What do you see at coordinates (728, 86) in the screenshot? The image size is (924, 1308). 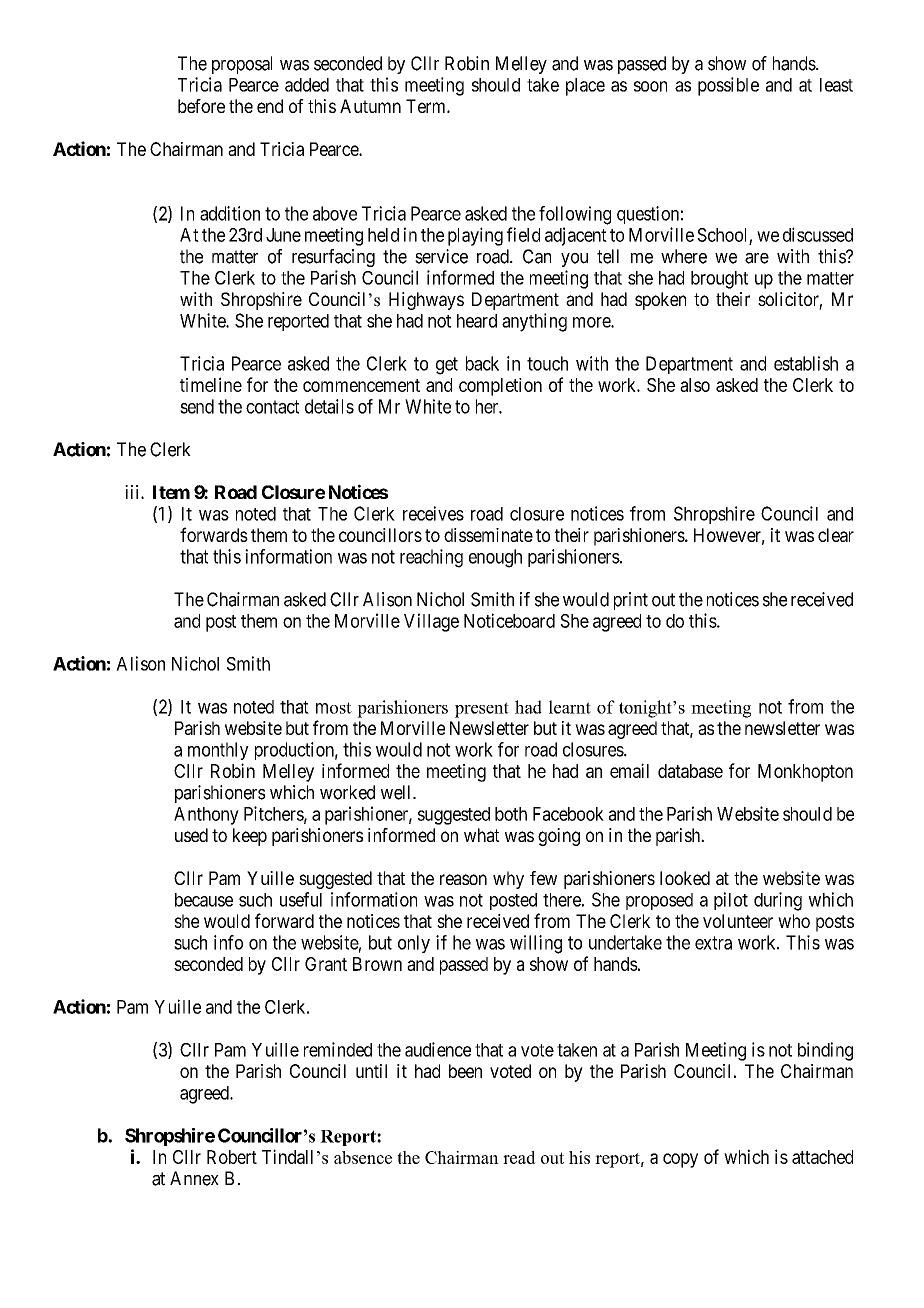 I see `possible` at bounding box center [728, 86].
